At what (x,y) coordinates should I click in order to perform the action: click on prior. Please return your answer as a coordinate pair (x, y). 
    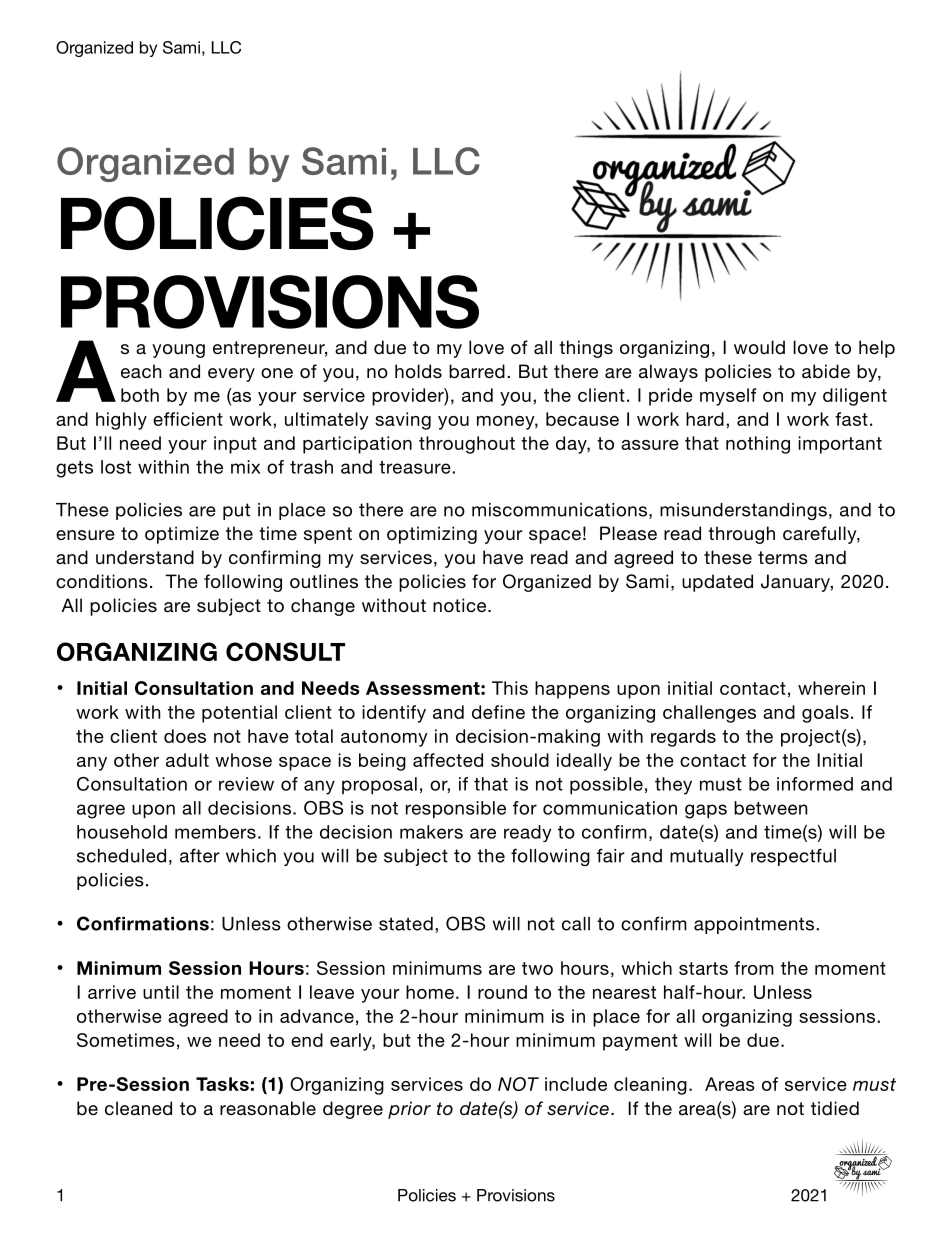
    Looking at the image, I should click on (409, 1110).
